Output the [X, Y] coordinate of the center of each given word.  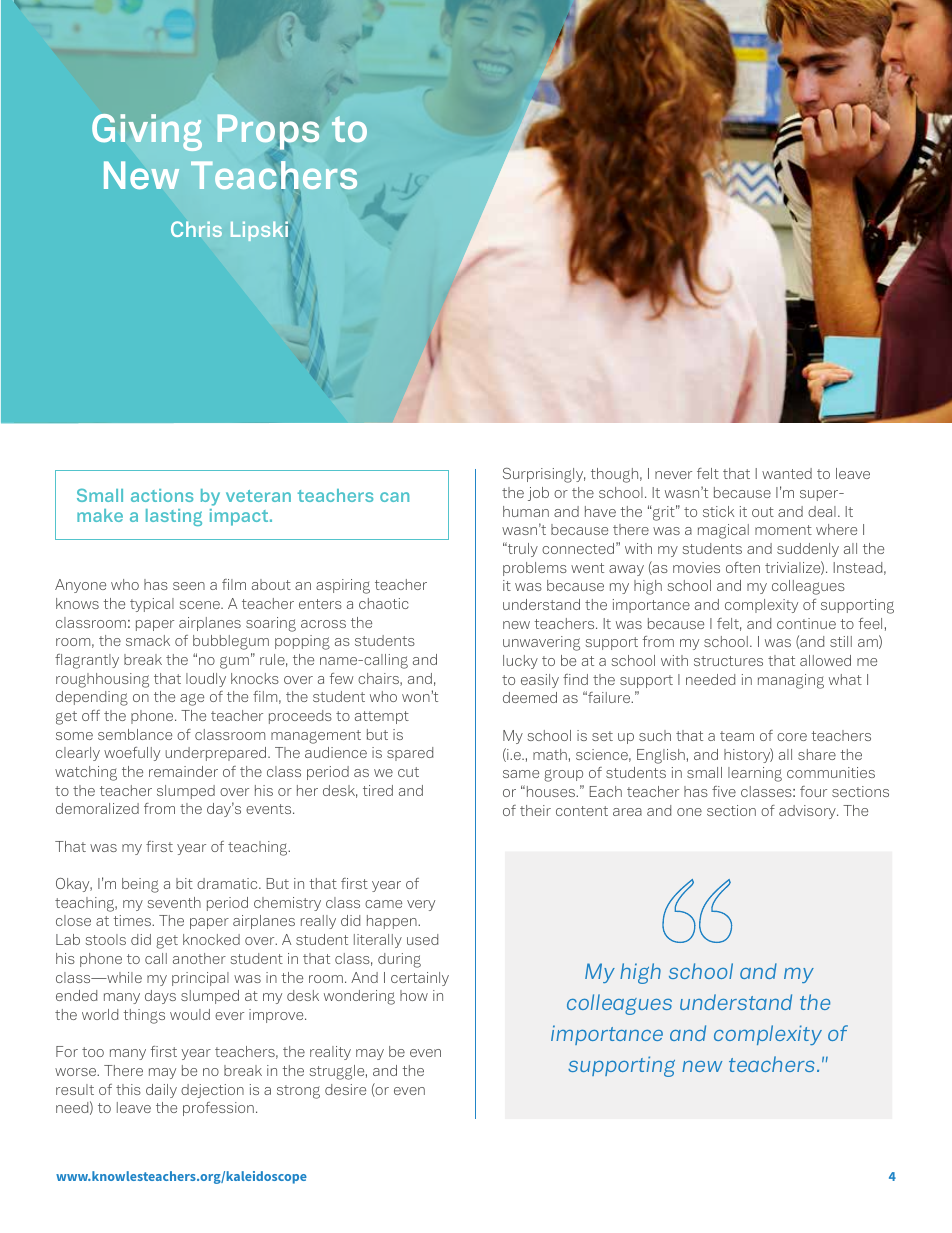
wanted [787, 473]
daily [161, 1091]
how [414, 995]
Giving [147, 132]
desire [345, 1089]
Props [268, 132]
